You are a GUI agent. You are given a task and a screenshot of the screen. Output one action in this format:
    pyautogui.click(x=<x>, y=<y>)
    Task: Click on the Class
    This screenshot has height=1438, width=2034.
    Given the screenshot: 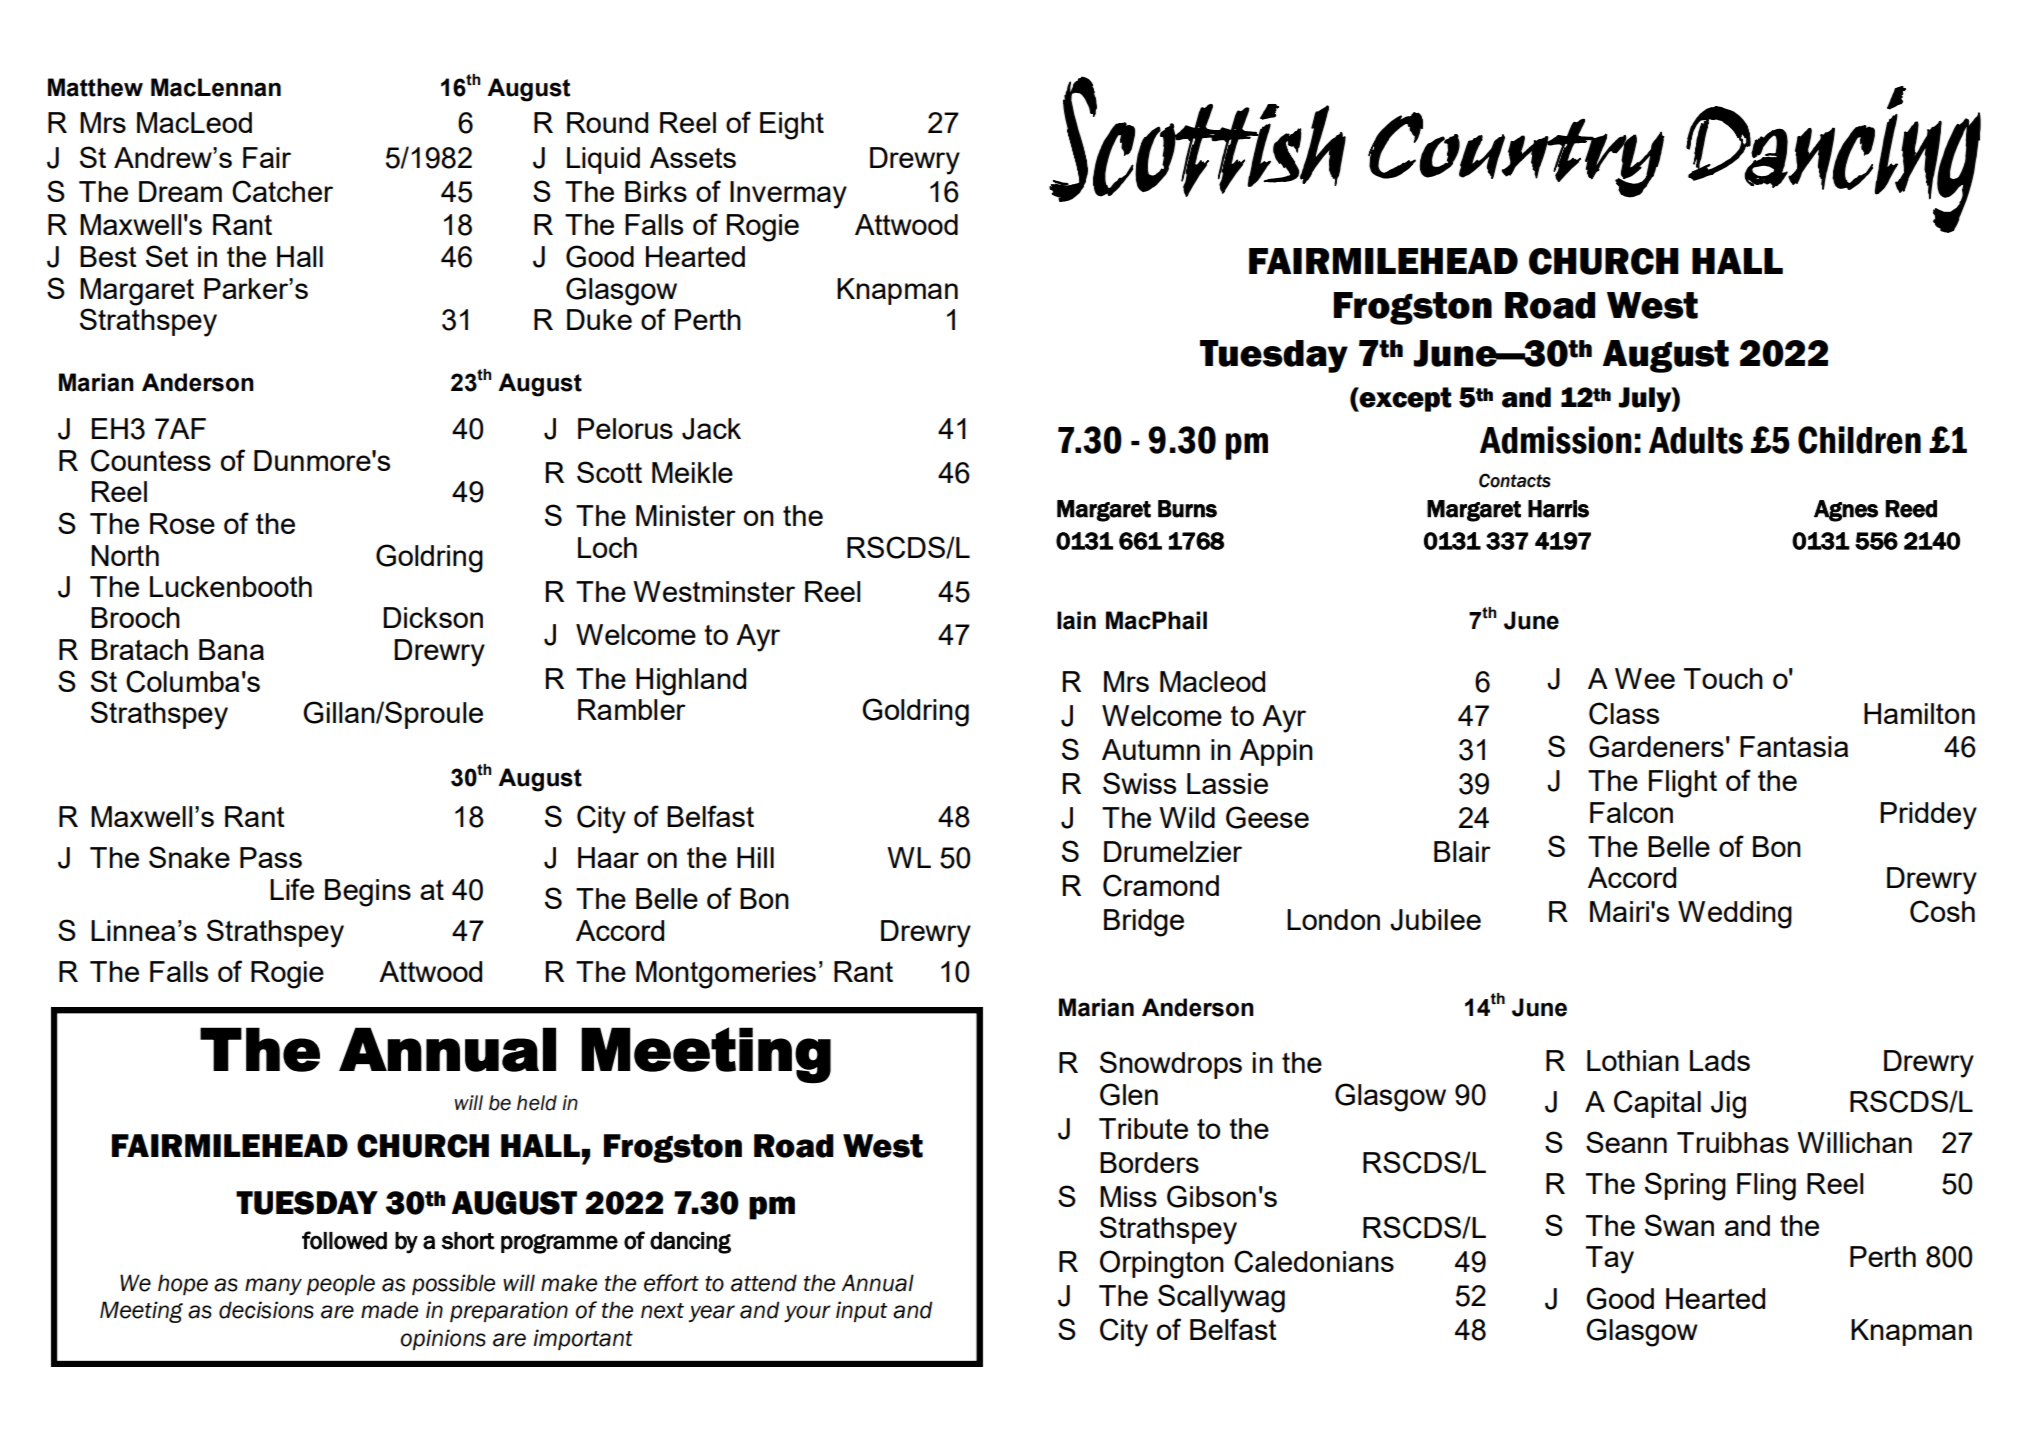 What is the action you would take?
    pyautogui.click(x=1624, y=713)
